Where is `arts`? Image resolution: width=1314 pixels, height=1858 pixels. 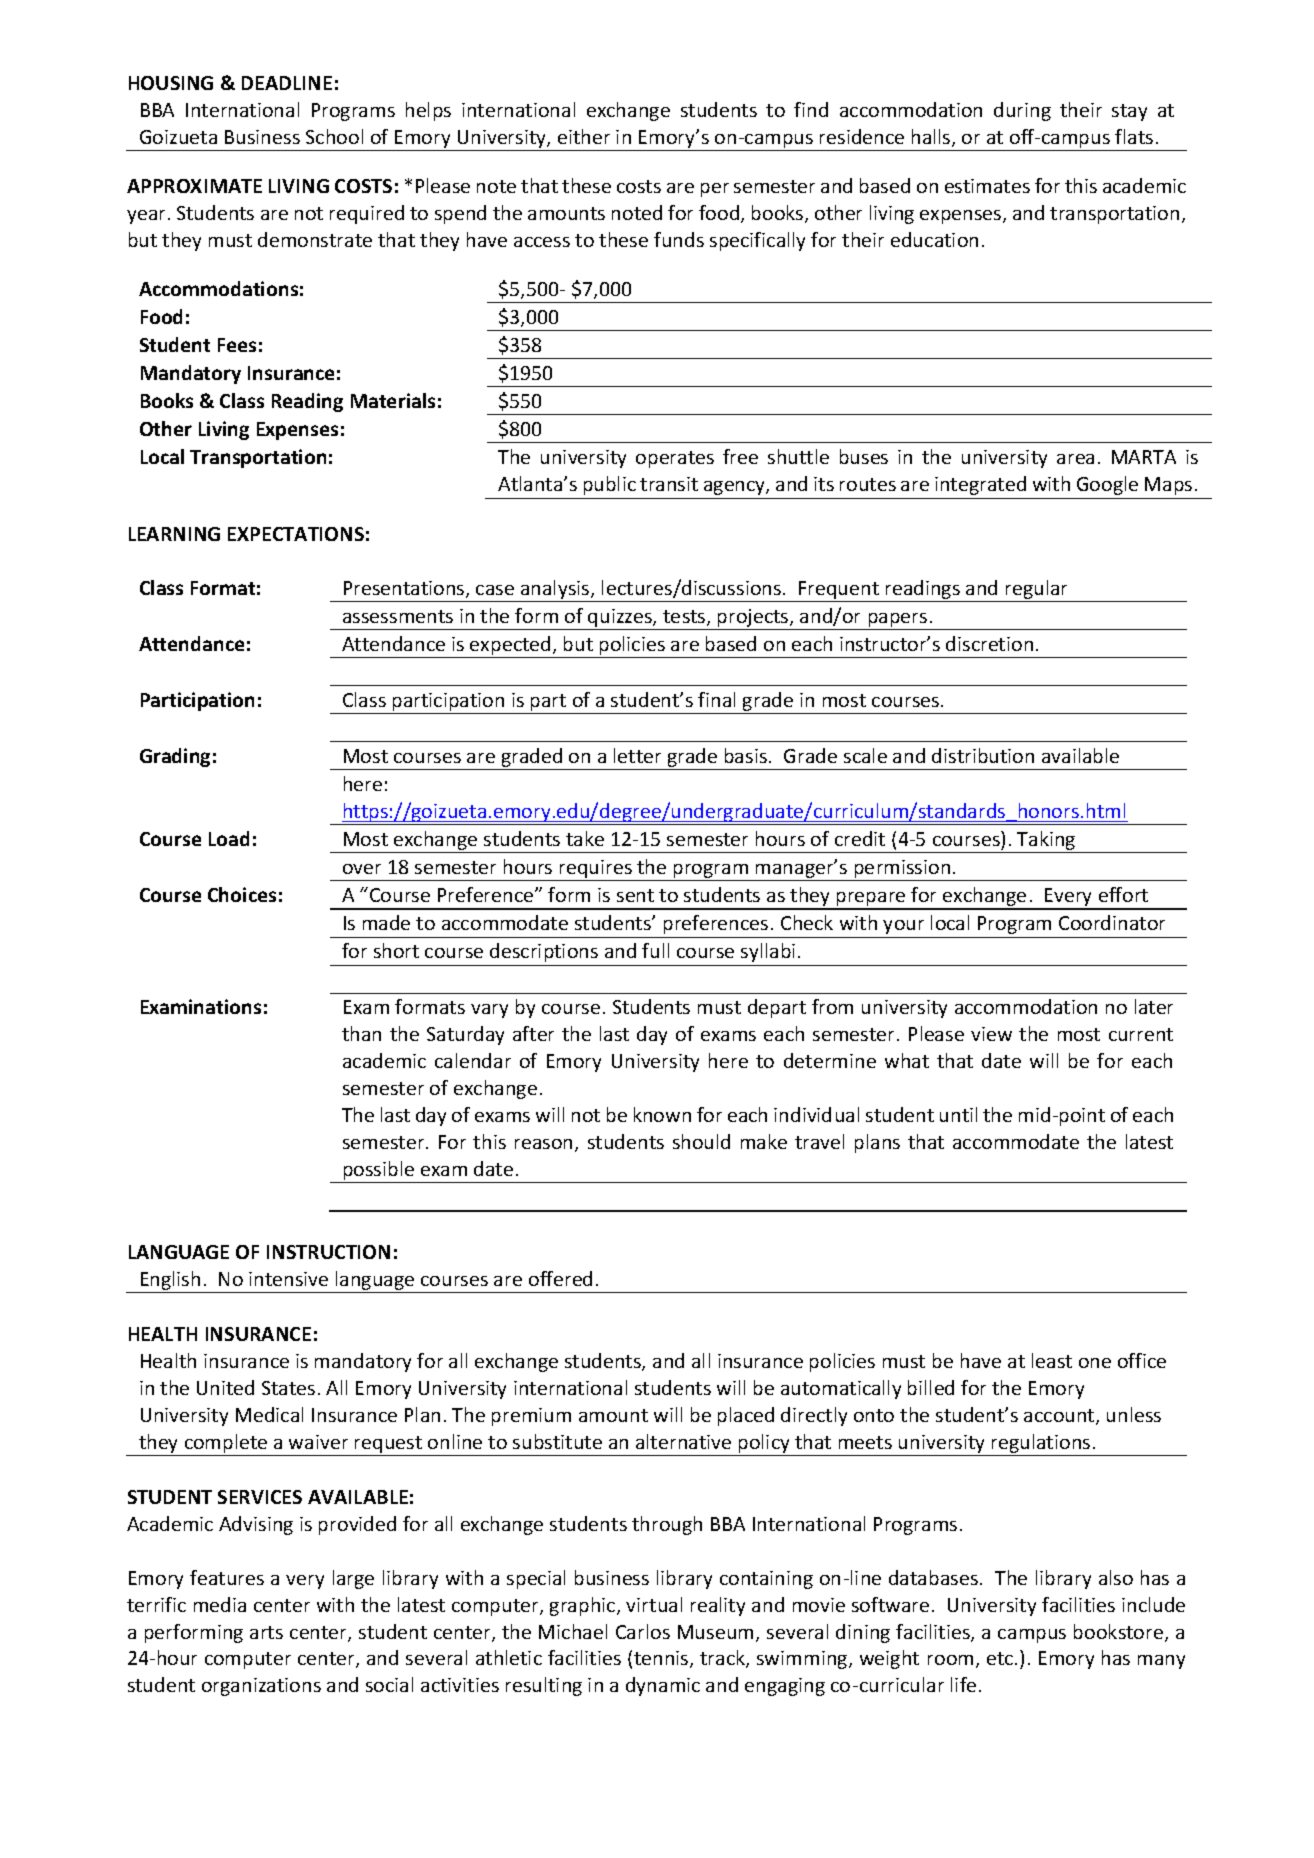 arts is located at coordinates (266, 1632).
